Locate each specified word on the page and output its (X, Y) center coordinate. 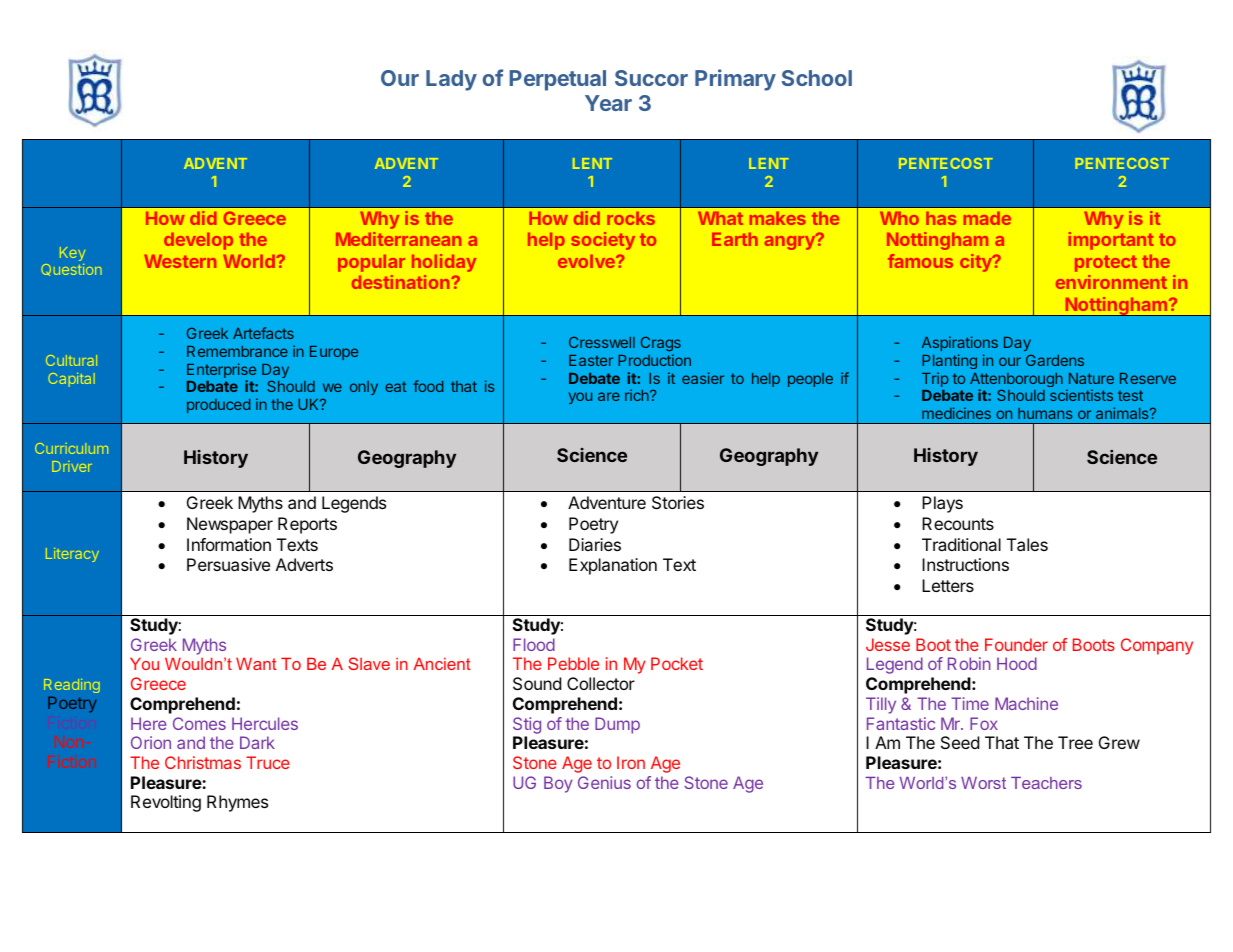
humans (1045, 413)
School (817, 78)
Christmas (203, 762)
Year (608, 103)
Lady (451, 80)
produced (218, 406)
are (609, 396)
